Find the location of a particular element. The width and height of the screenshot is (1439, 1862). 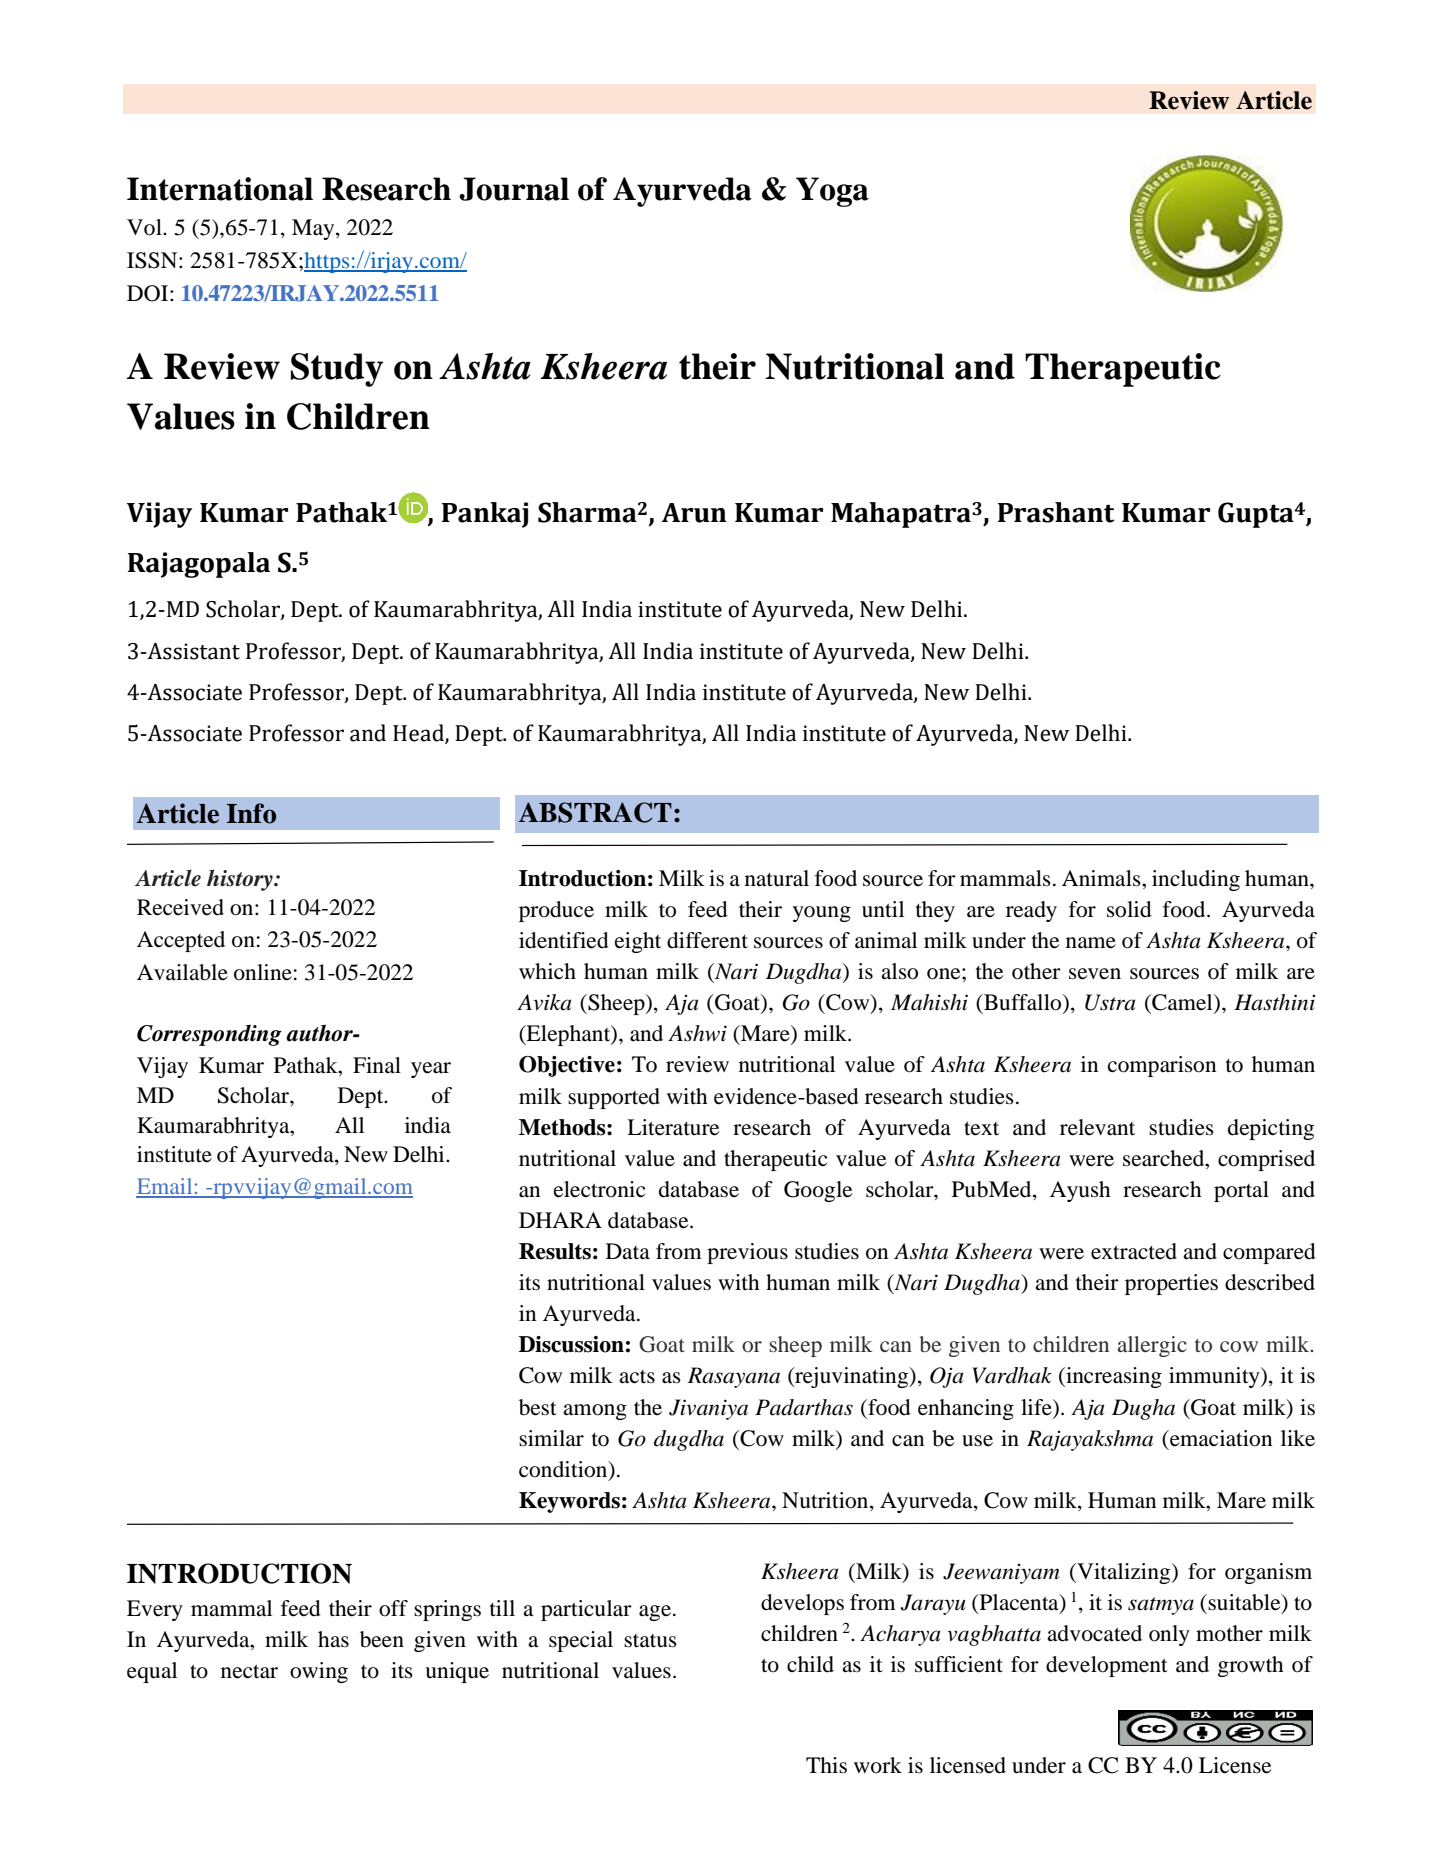

Head is located at coordinates (419, 734).
